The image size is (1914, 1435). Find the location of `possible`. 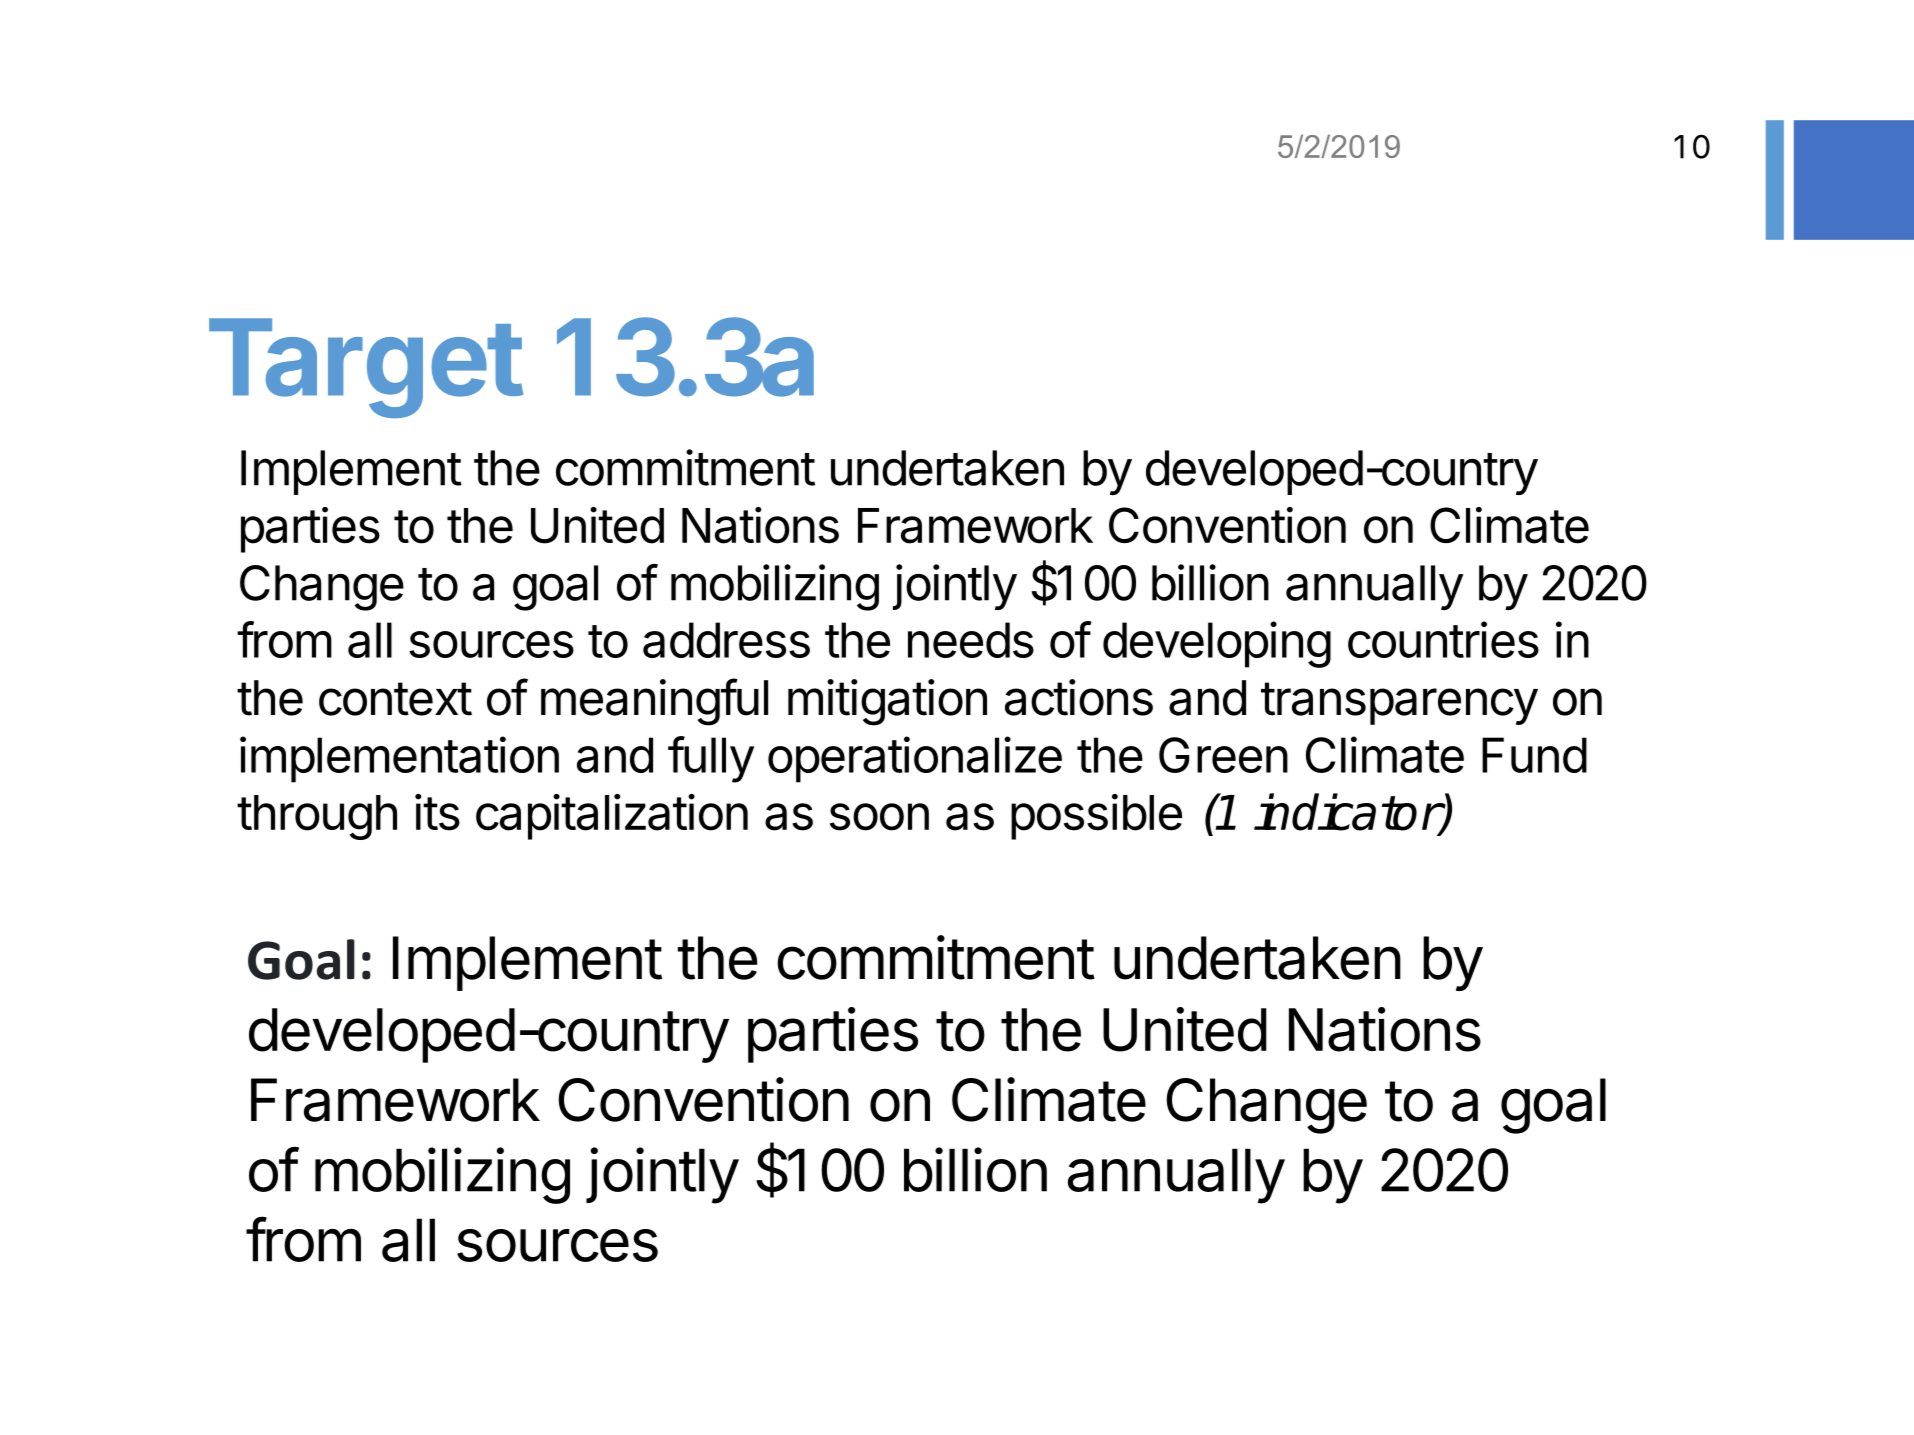

possible is located at coordinates (1096, 817).
